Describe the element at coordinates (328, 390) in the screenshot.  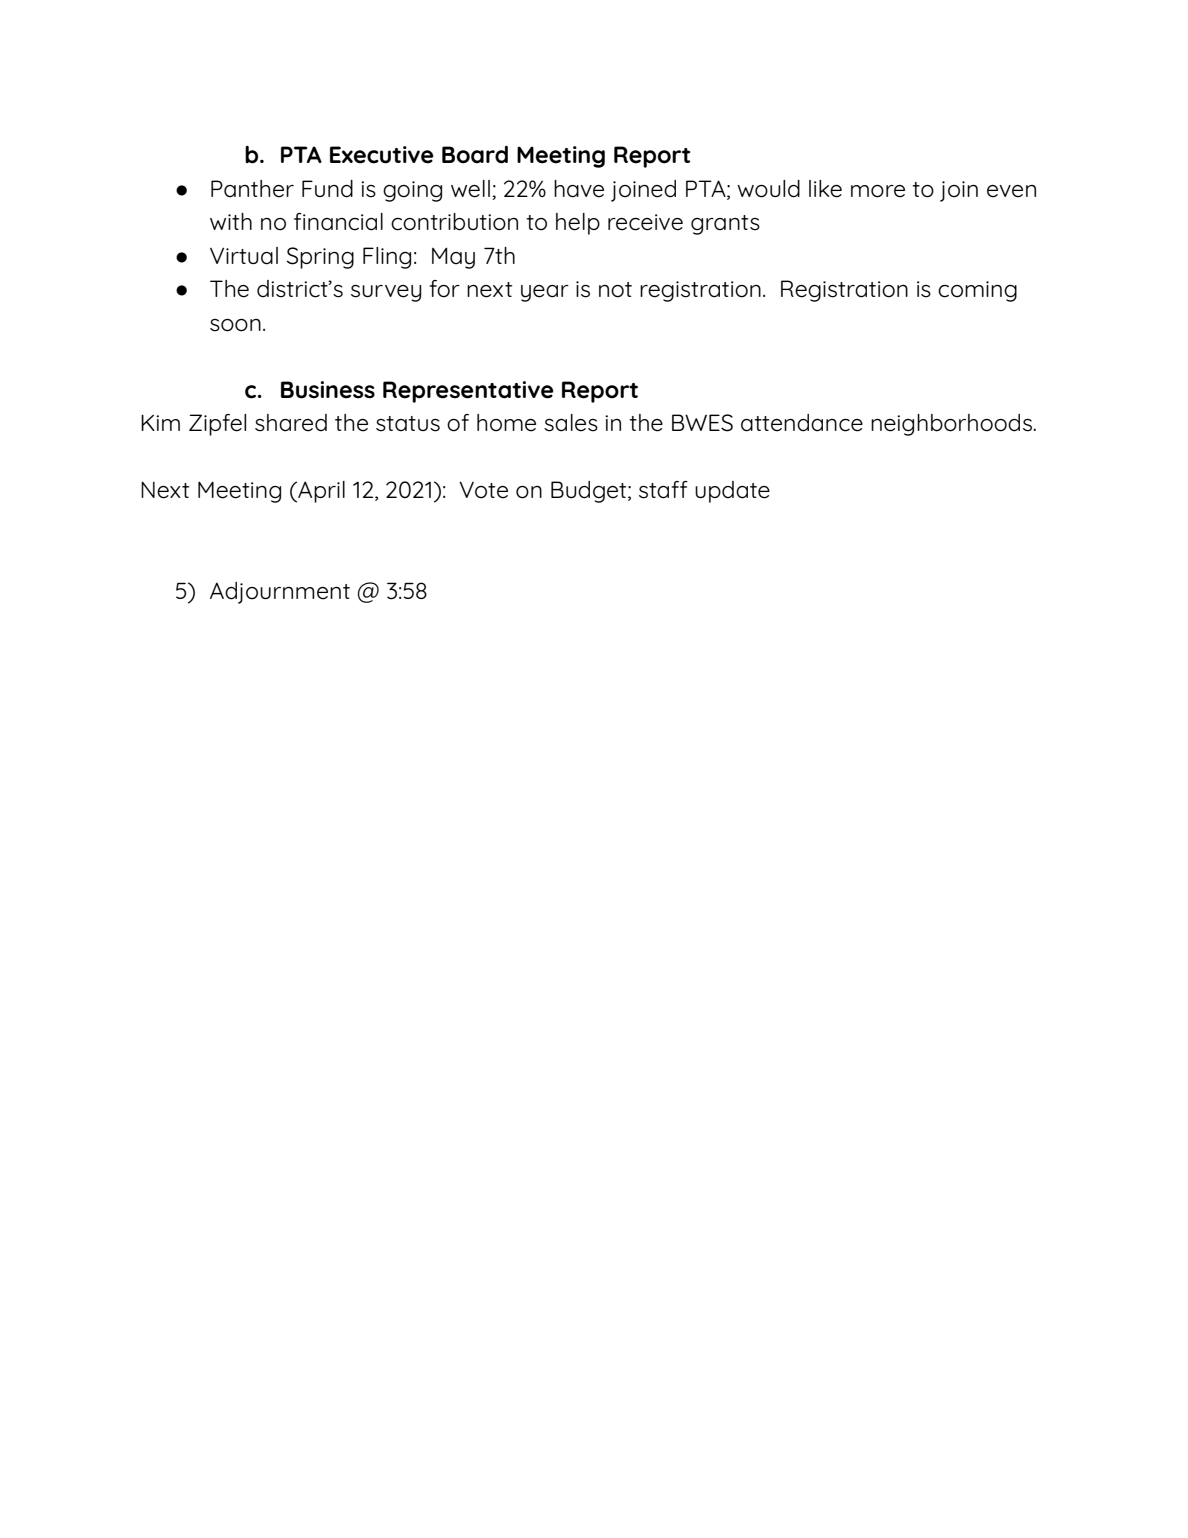
I see `Business` at that location.
